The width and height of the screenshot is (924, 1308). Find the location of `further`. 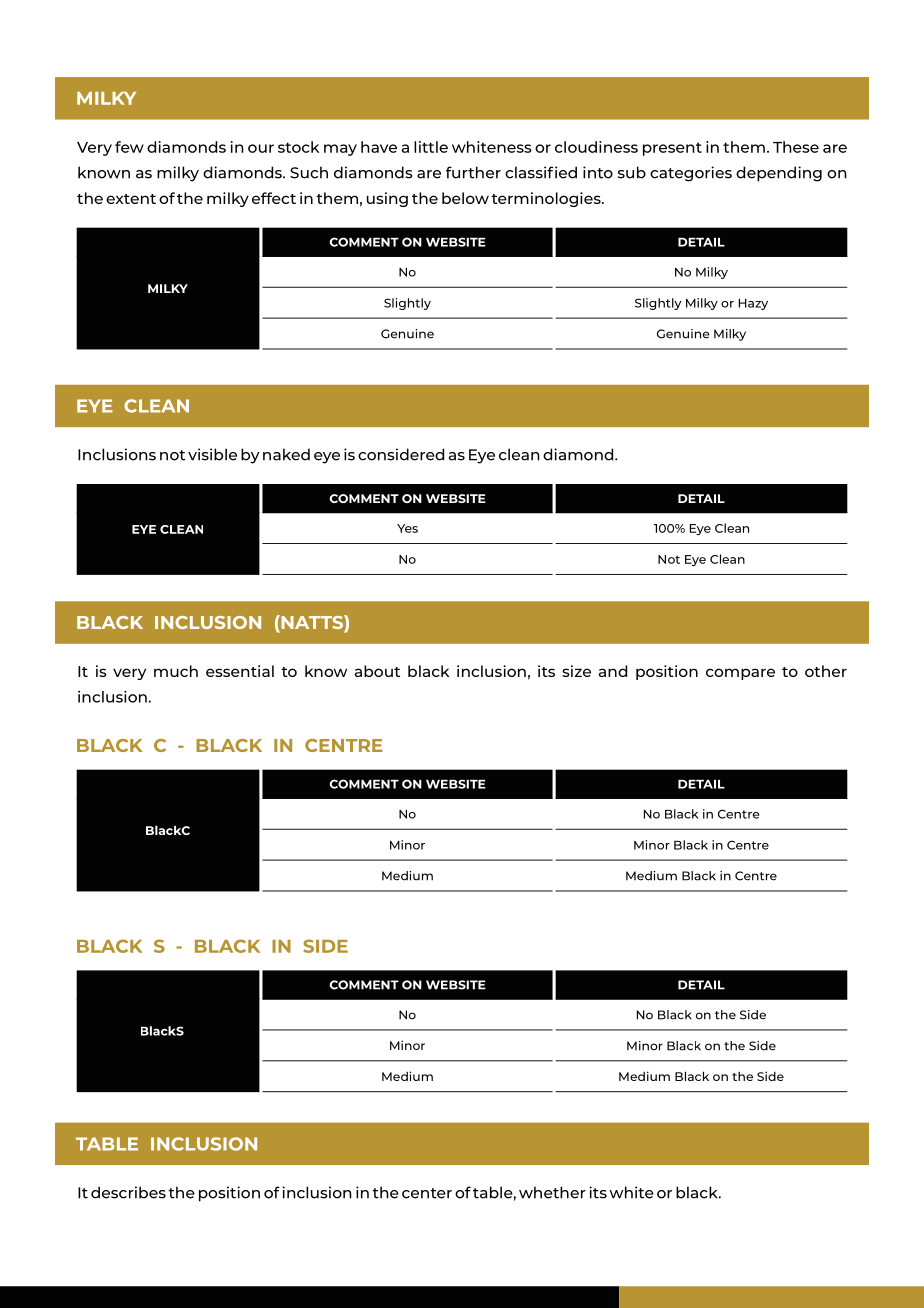

further is located at coordinates (473, 172).
